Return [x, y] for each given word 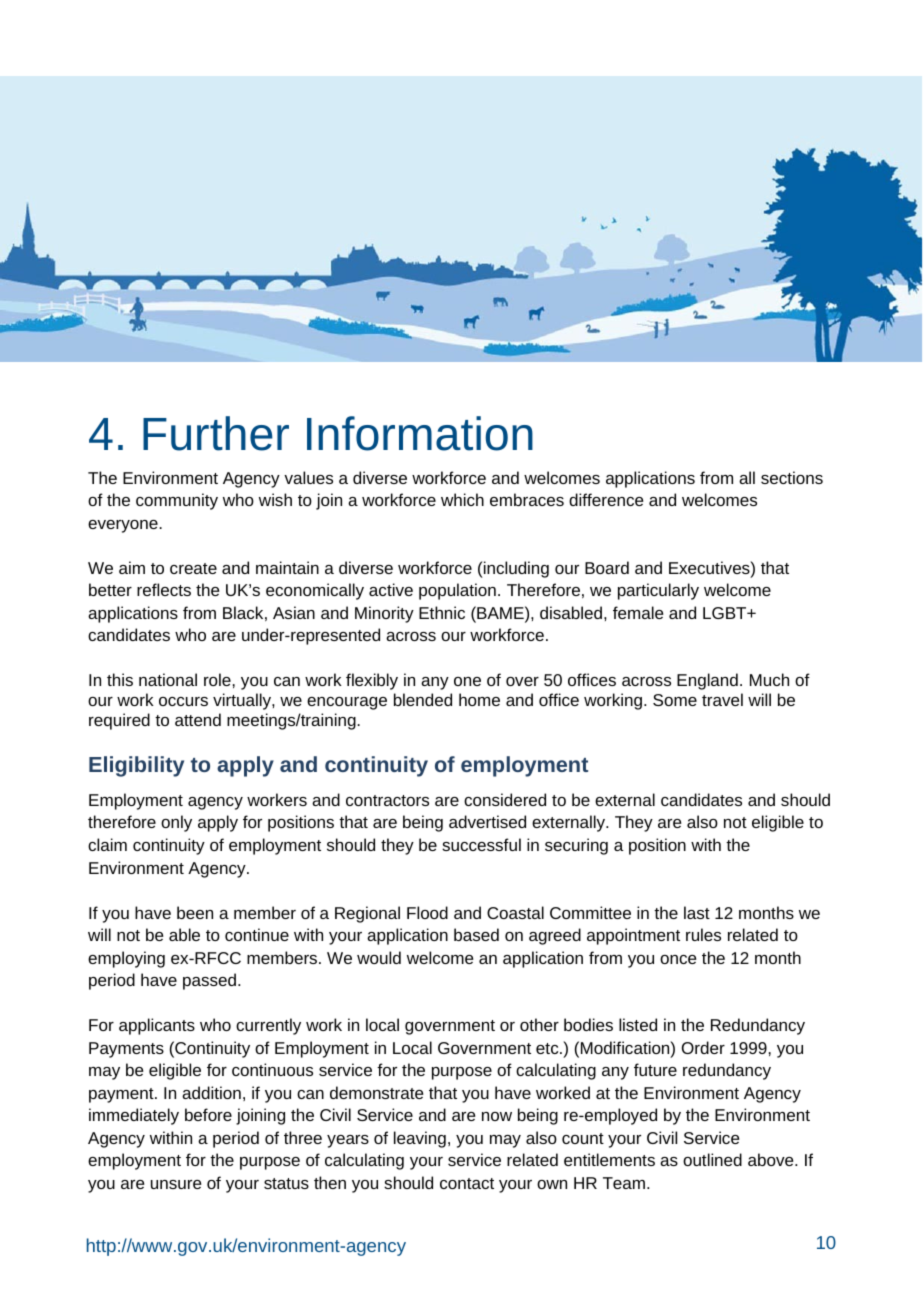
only [176, 823]
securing [576, 846]
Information [420, 433]
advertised [487, 821]
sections [792, 477]
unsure [176, 1184]
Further [216, 433]
